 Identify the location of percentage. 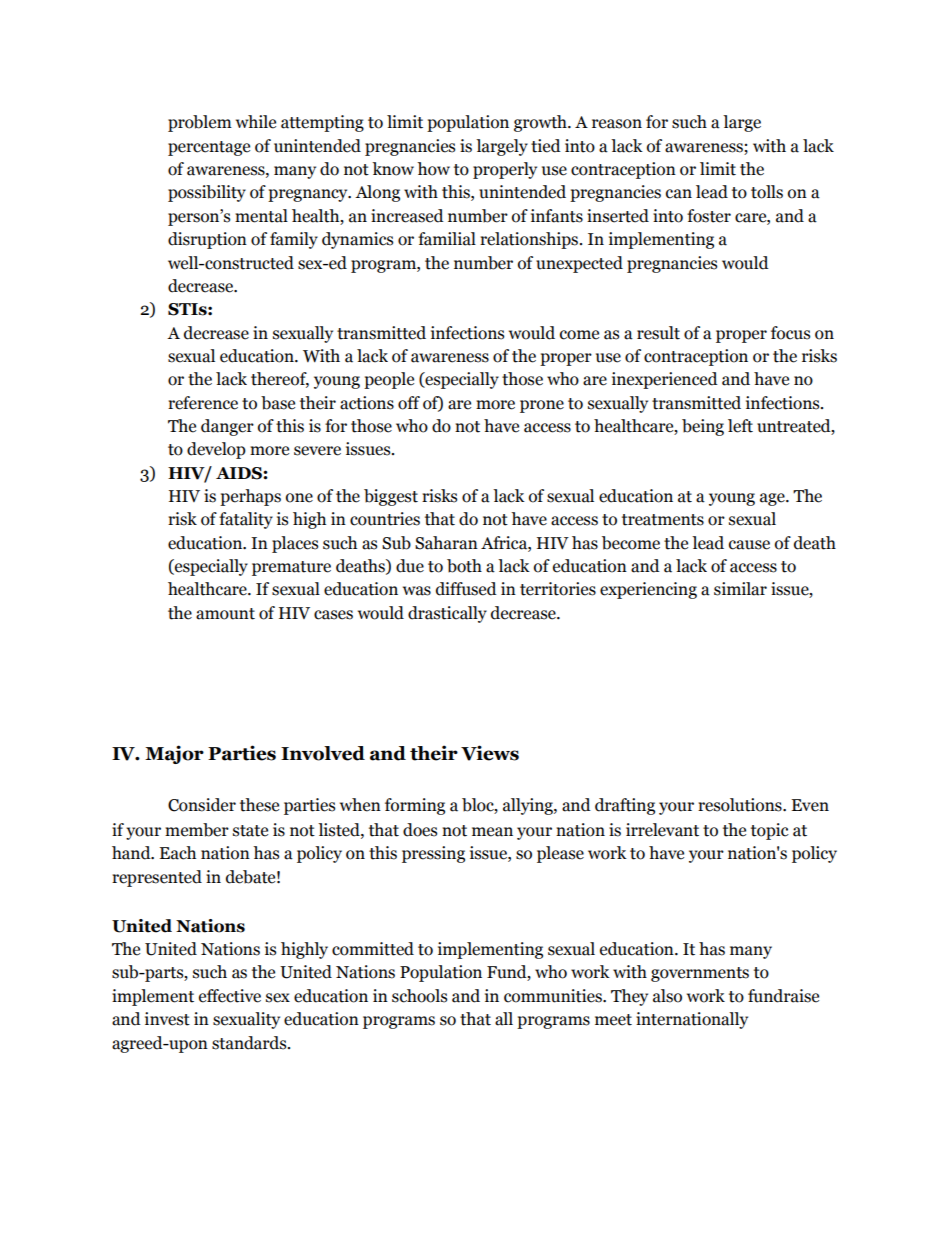
(209, 148).
